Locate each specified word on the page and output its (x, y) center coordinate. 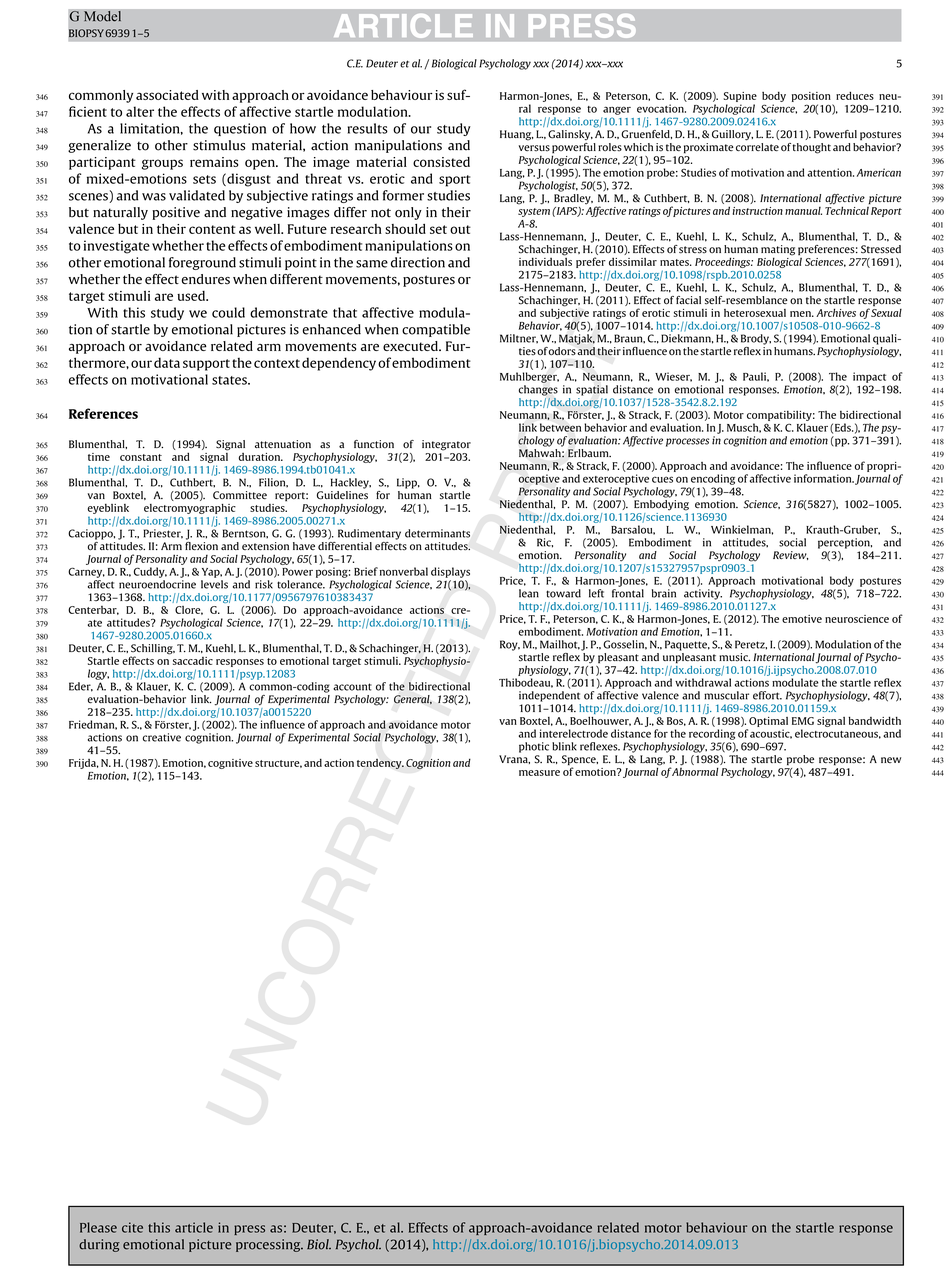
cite (132, 1227)
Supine (740, 97)
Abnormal (695, 770)
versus (534, 148)
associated (167, 95)
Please (98, 1227)
